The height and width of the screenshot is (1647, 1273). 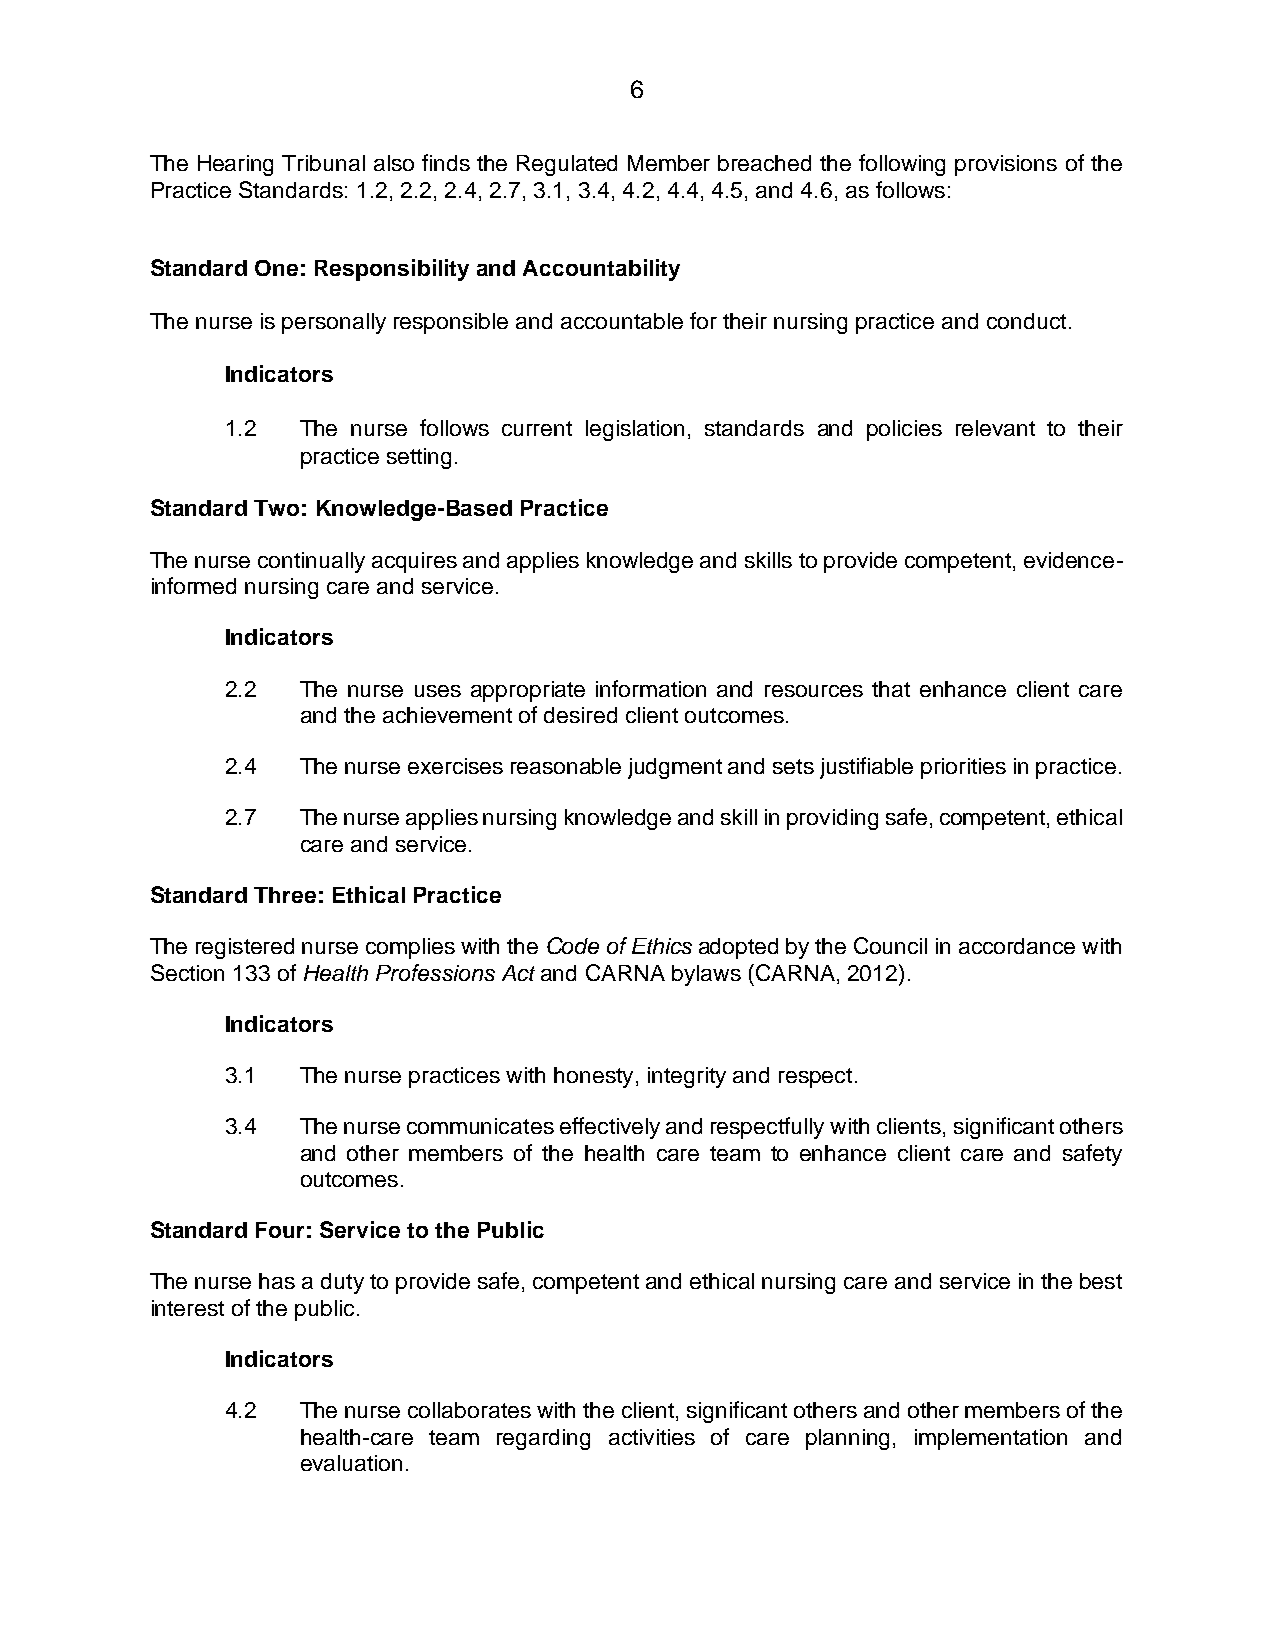 I want to click on Regulated, so click(x=567, y=165).
